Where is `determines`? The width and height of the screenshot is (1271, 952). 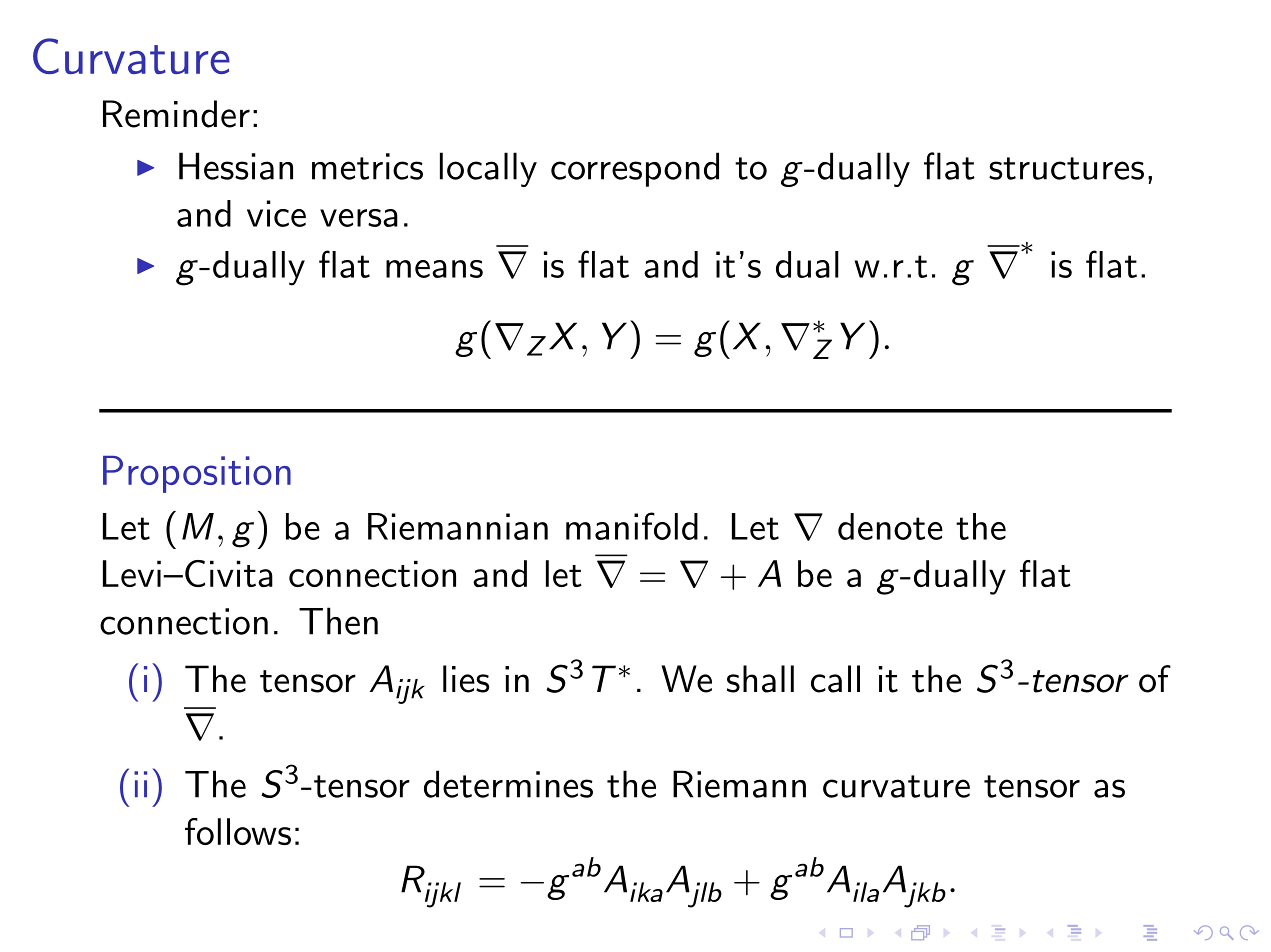 determines is located at coordinates (508, 784).
